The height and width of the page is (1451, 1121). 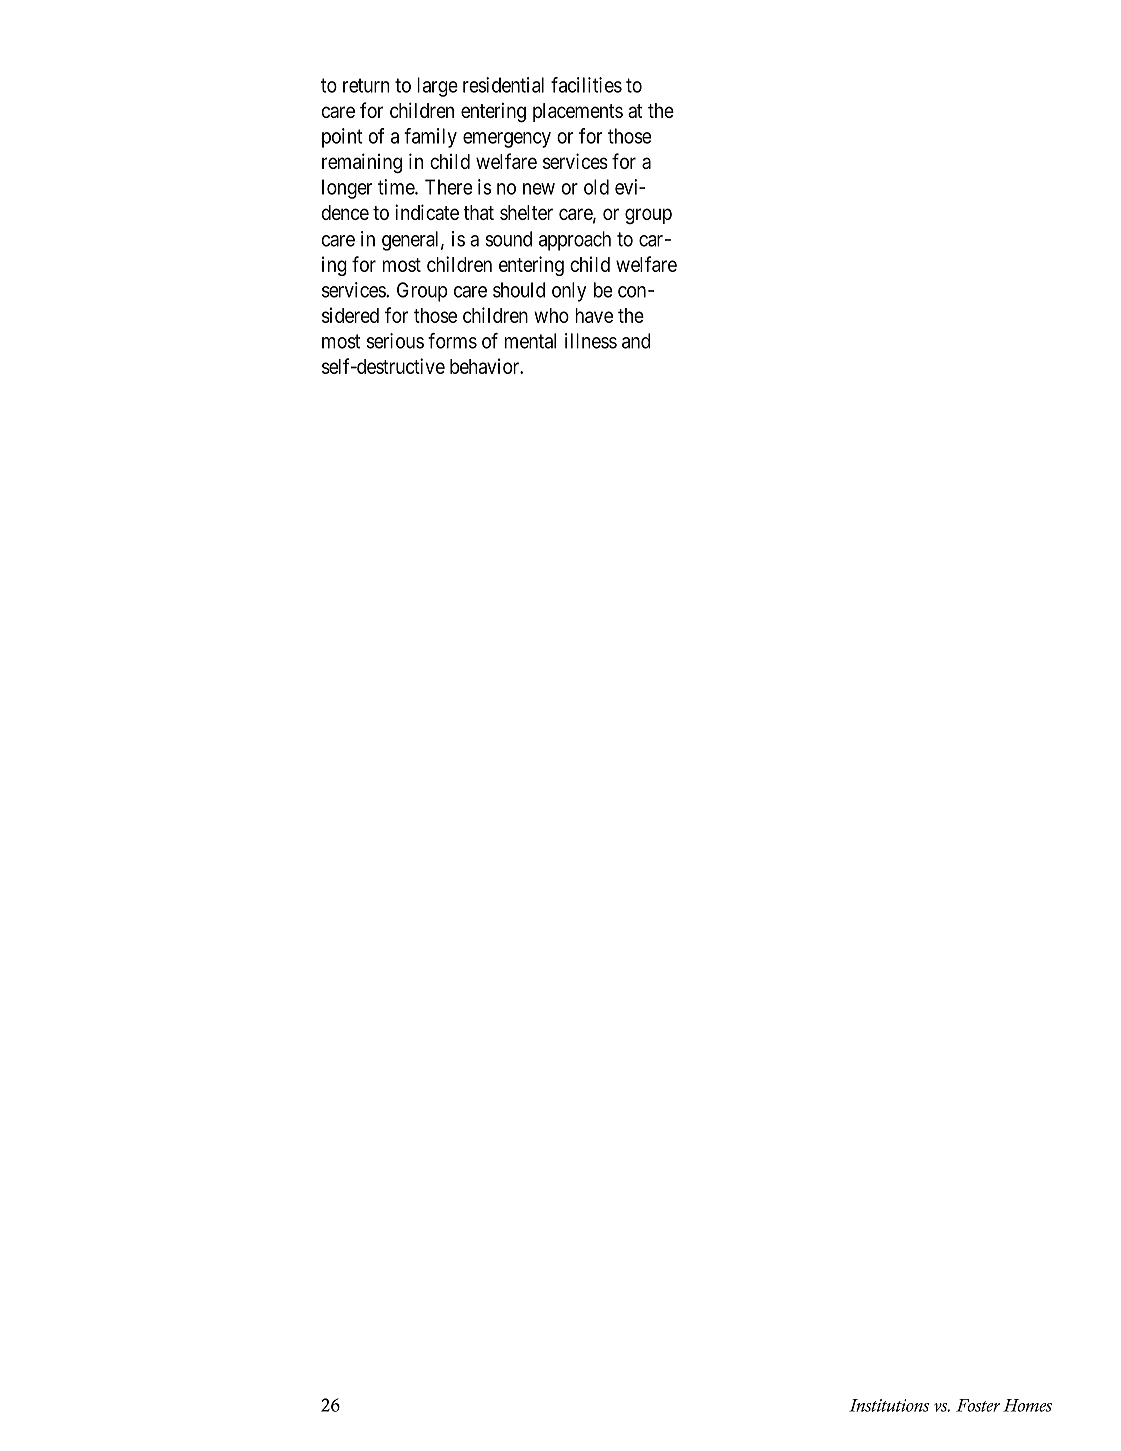 I want to click on facilities, so click(x=586, y=85).
